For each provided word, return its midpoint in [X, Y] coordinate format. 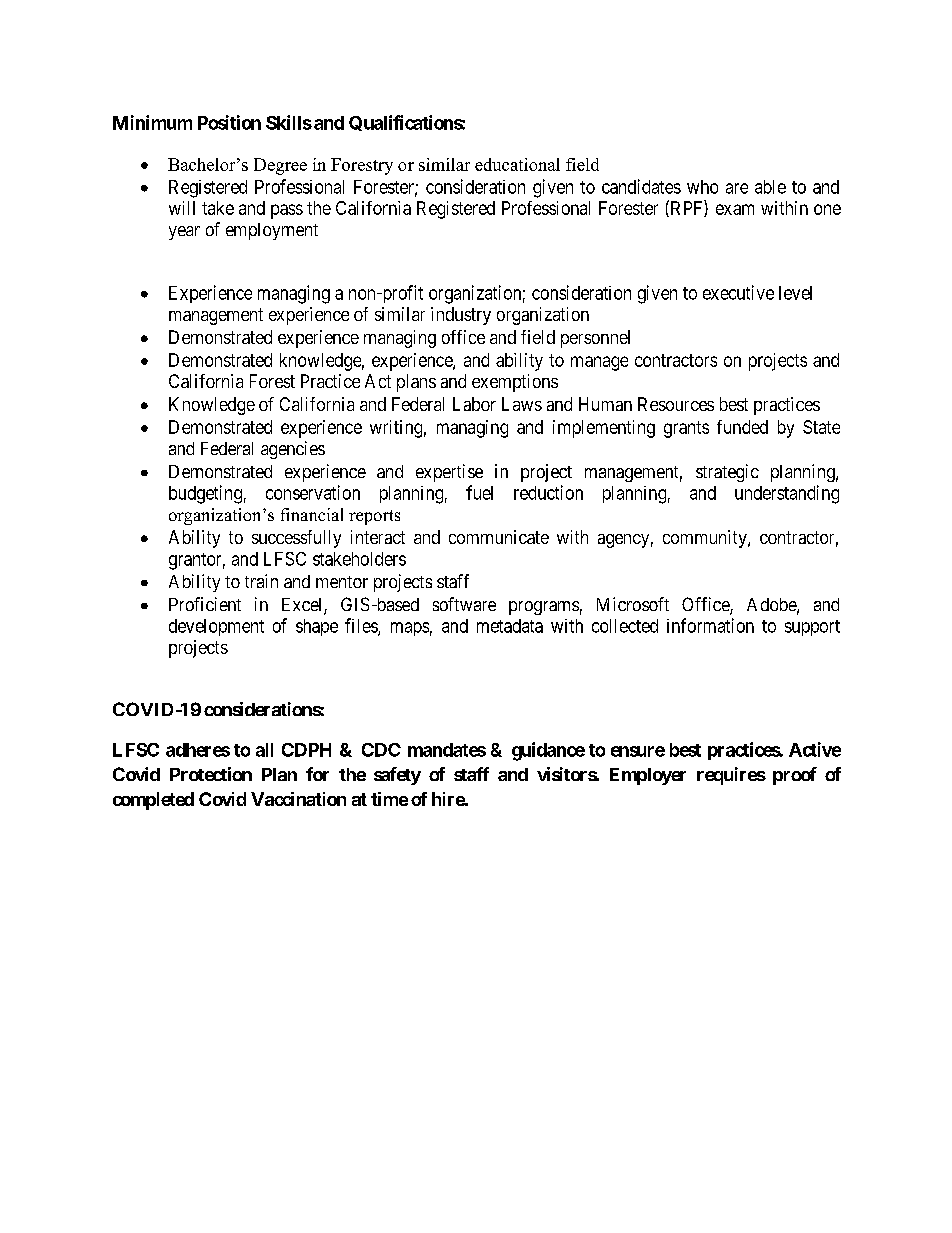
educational [517, 164]
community [706, 539]
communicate [499, 537]
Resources [676, 404]
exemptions [515, 383]
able [770, 187]
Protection [211, 774]
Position [229, 122]
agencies [293, 450]
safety [397, 776]
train [261, 581]
